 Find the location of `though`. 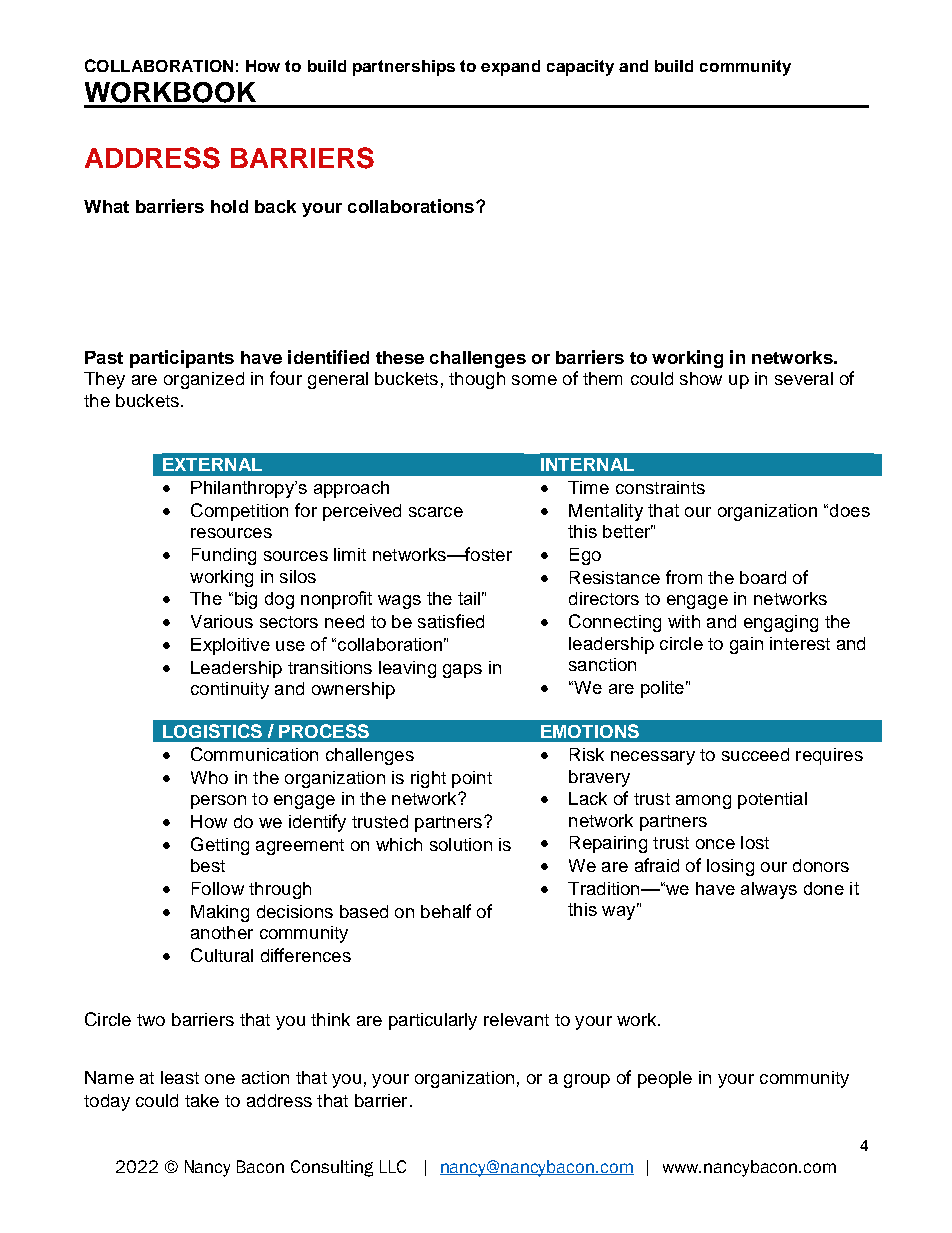

though is located at coordinates (477, 380).
